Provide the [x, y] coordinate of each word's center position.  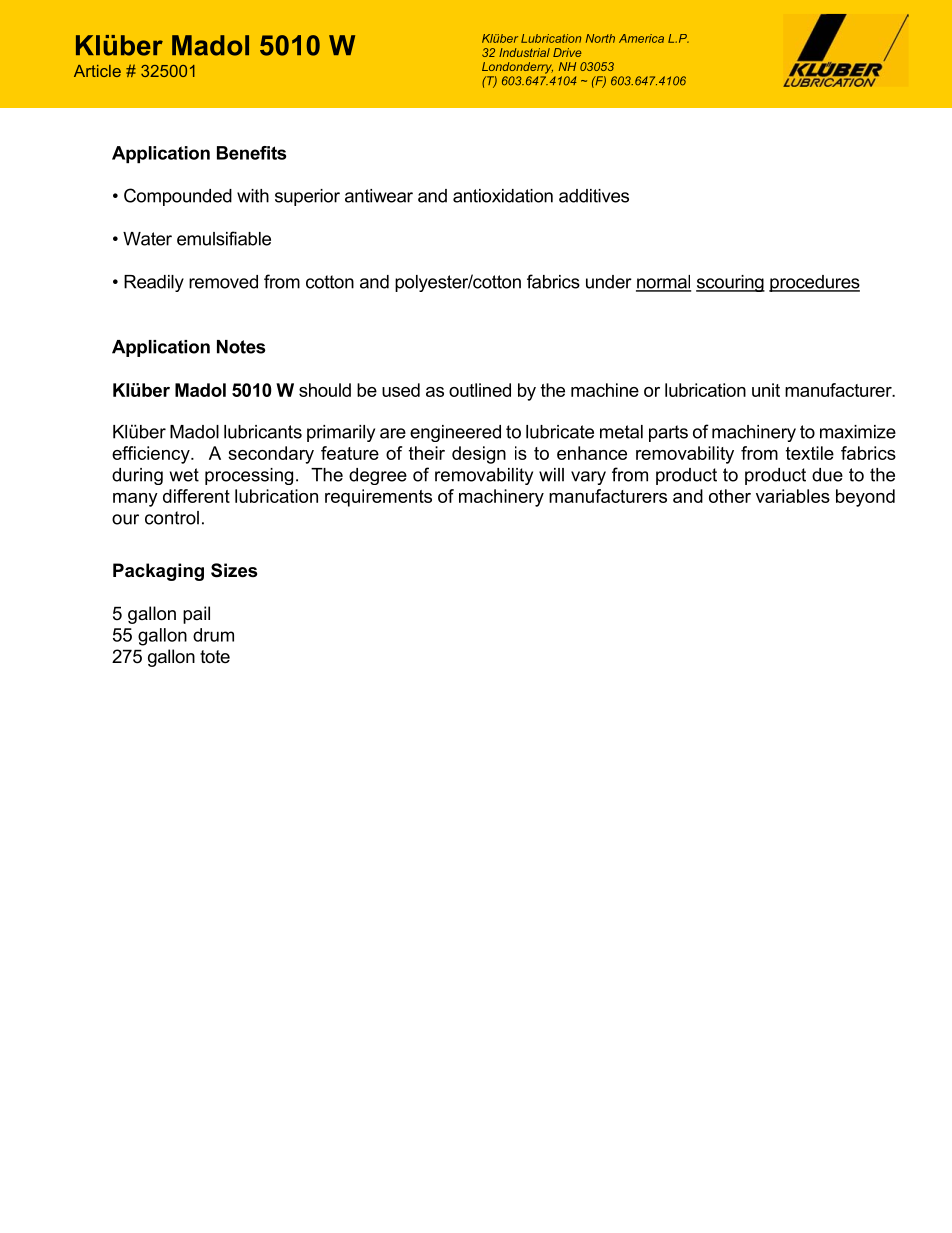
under [609, 282]
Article [97, 71]
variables [793, 496]
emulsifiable [224, 238]
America [641, 38]
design [479, 455]
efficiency [152, 455]
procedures [814, 283]
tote [215, 656]
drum [213, 635]
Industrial [524, 52]
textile [810, 453]
